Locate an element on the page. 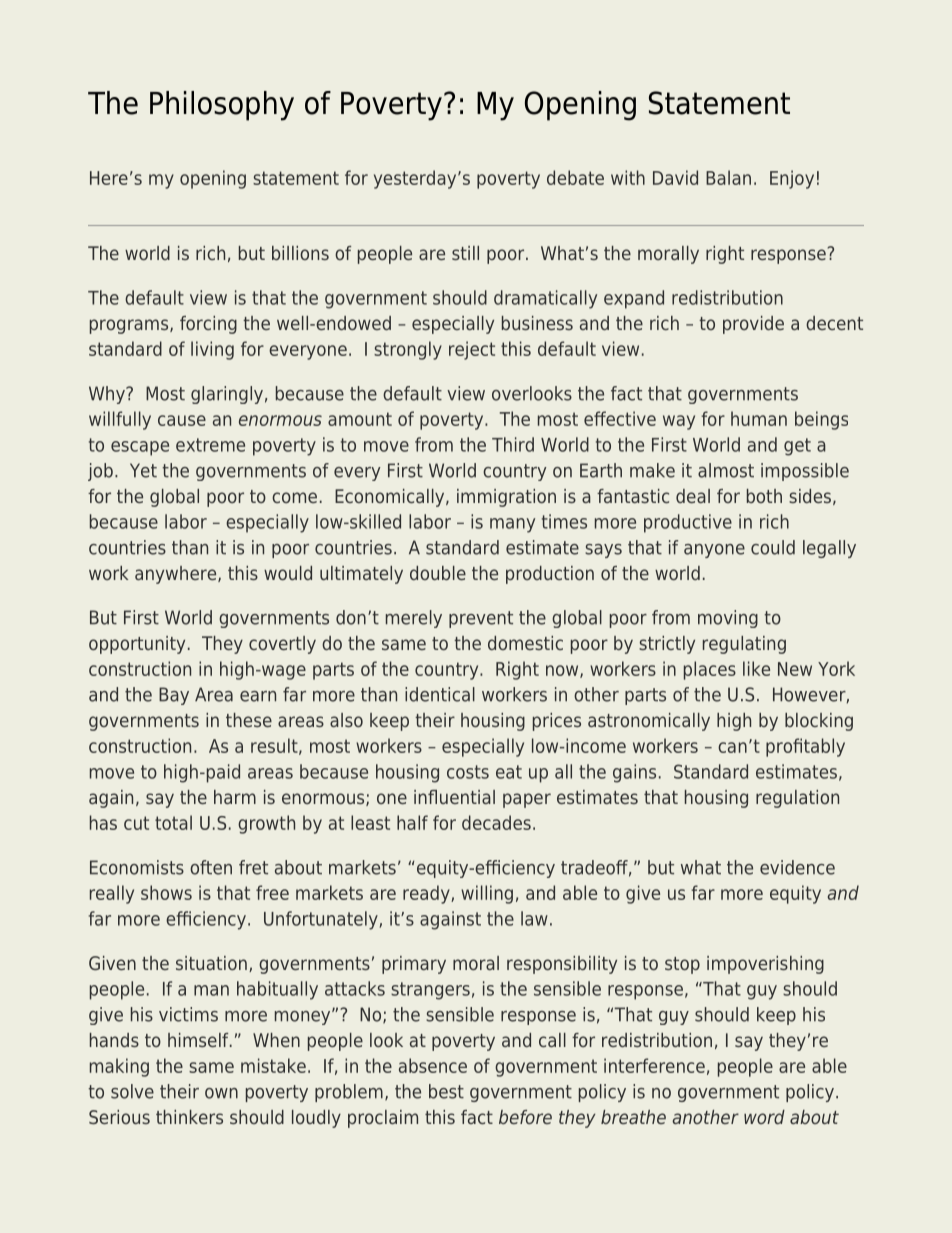 The height and width of the image is (1233, 952). opportunity is located at coordinates (137, 645).
